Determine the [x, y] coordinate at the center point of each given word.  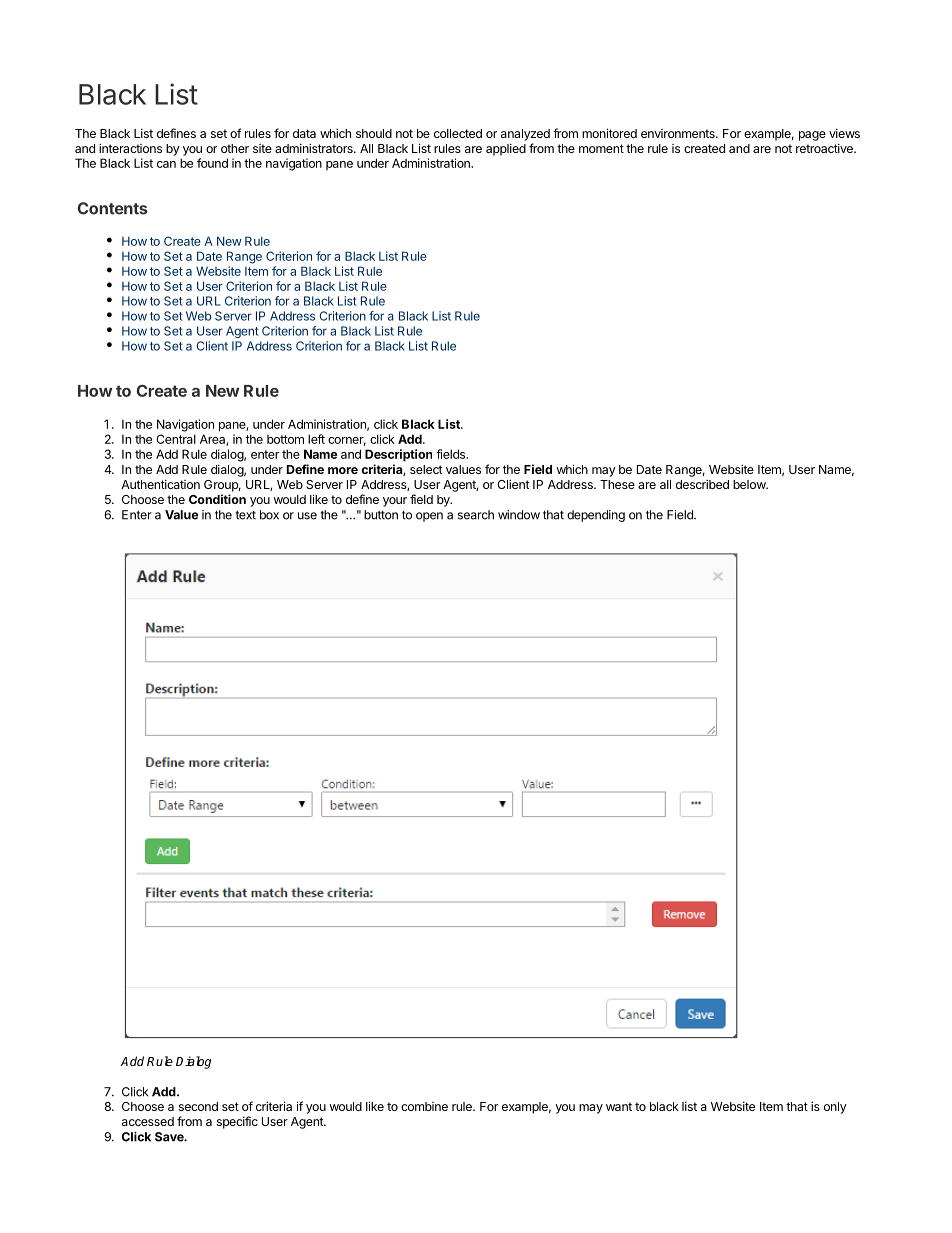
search [476, 515]
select [426, 469]
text [245, 515]
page [812, 136]
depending [596, 516]
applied [506, 149]
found [212, 163]
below [750, 484]
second [198, 1106]
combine [424, 1106]
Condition [217, 499]
